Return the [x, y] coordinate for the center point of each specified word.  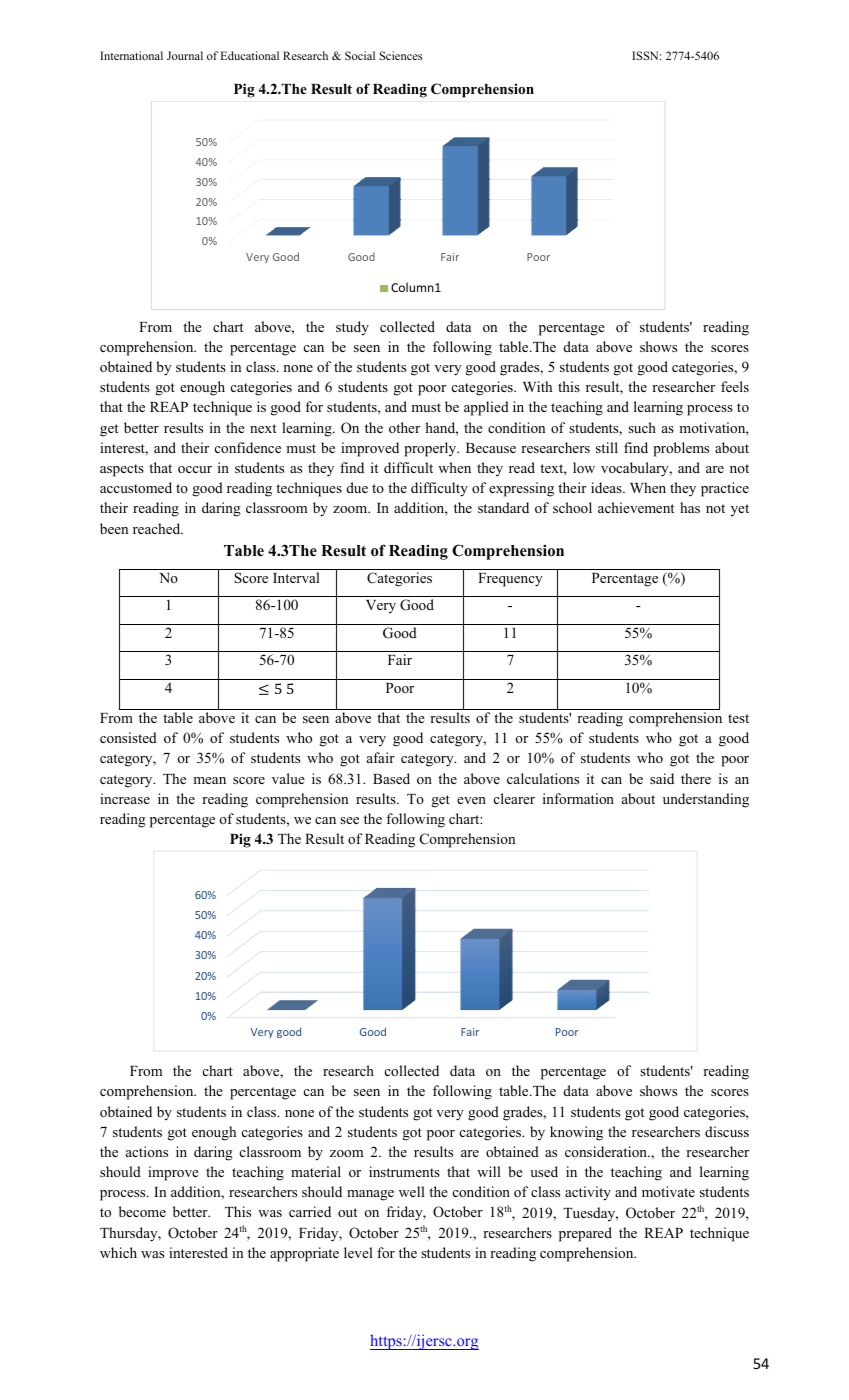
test [738, 718]
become [142, 1211]
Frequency [510, 580]
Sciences [401, 55]
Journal [185, 55]
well [412, 1191]
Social [360, 55]
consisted [128, 737]
